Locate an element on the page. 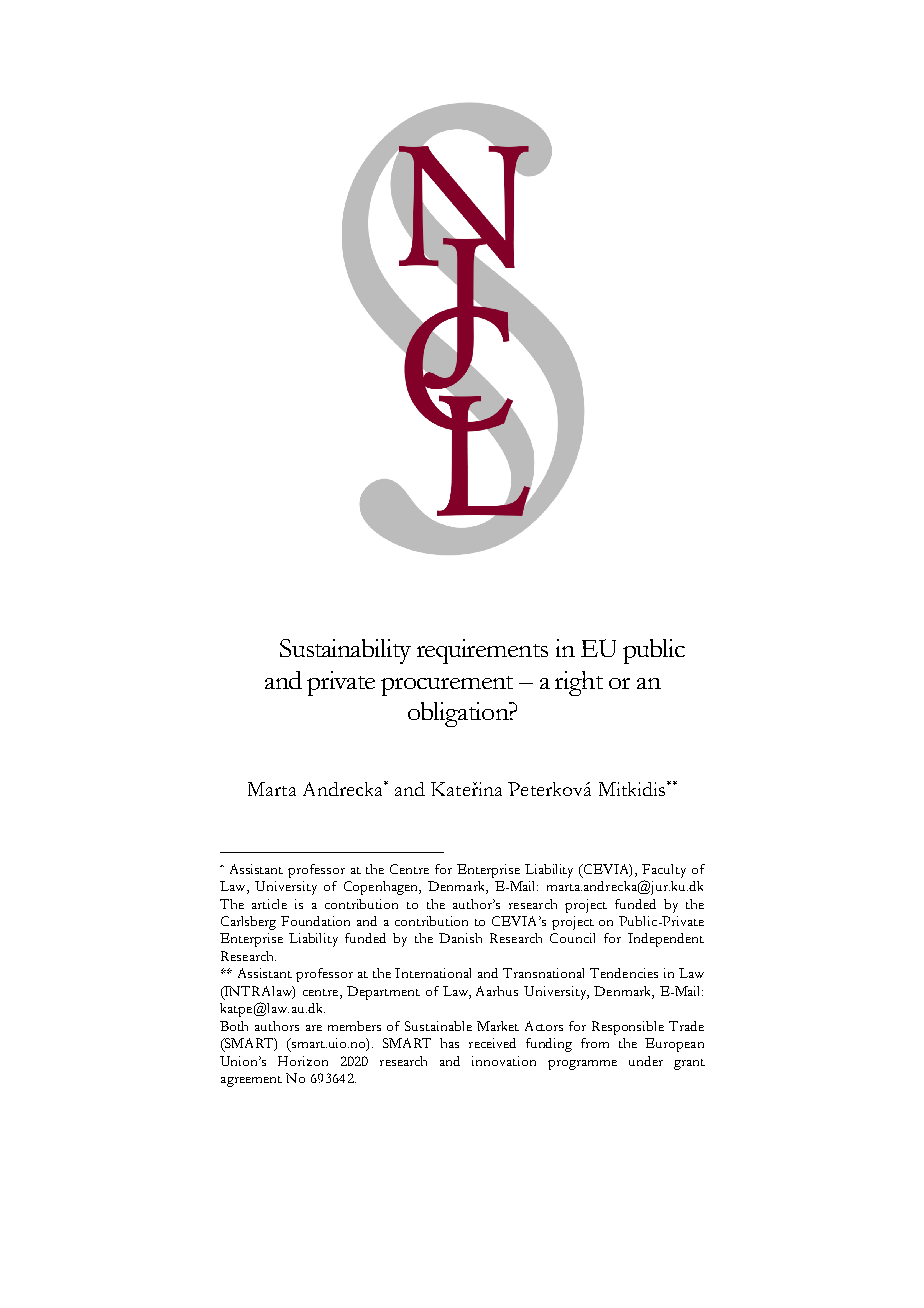  procurement is located at coordinates (447, 686).
